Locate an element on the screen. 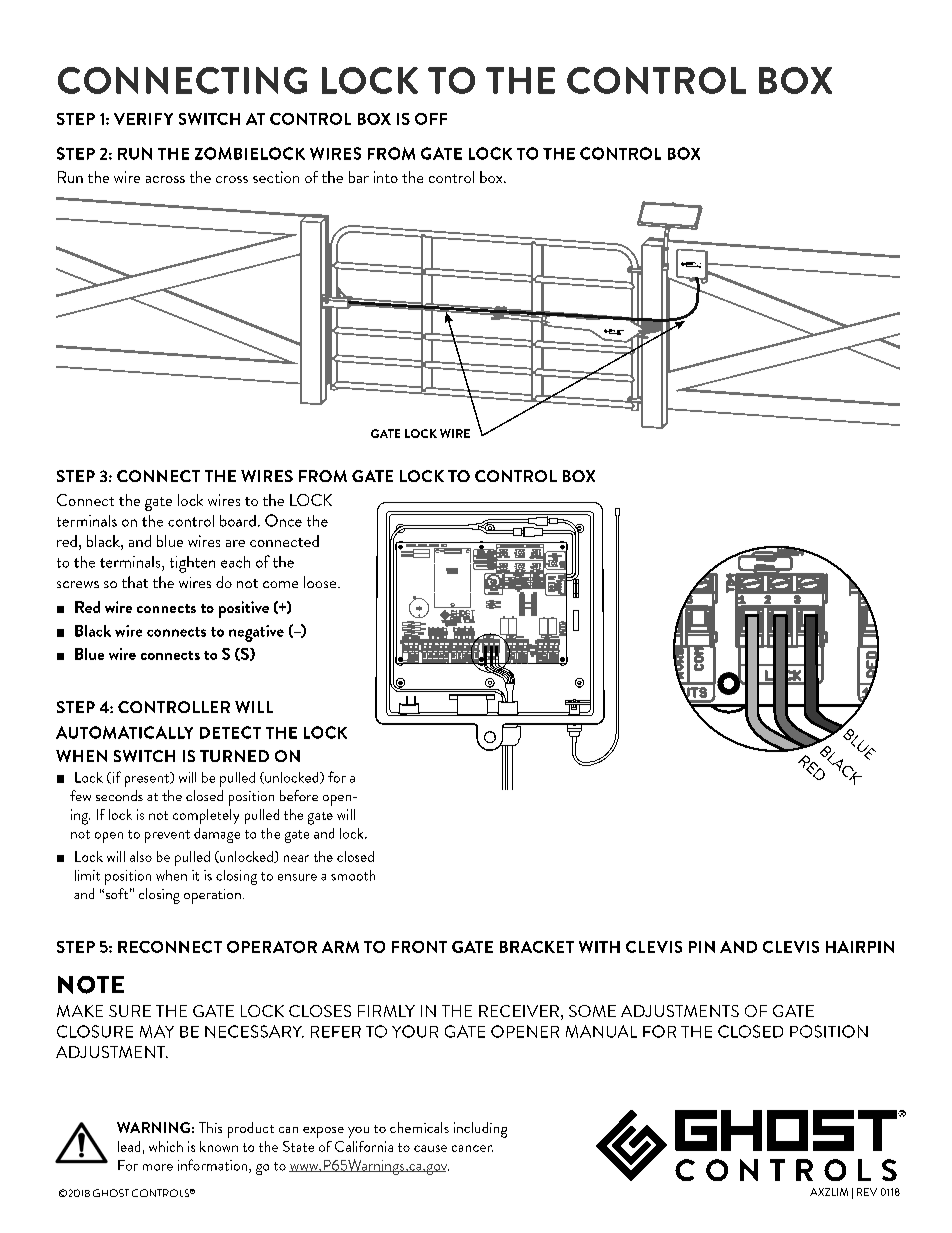 Image resolution: width=952 pixels, height=1233 pixels. VERIFY is located at coordinates (143, 119).
